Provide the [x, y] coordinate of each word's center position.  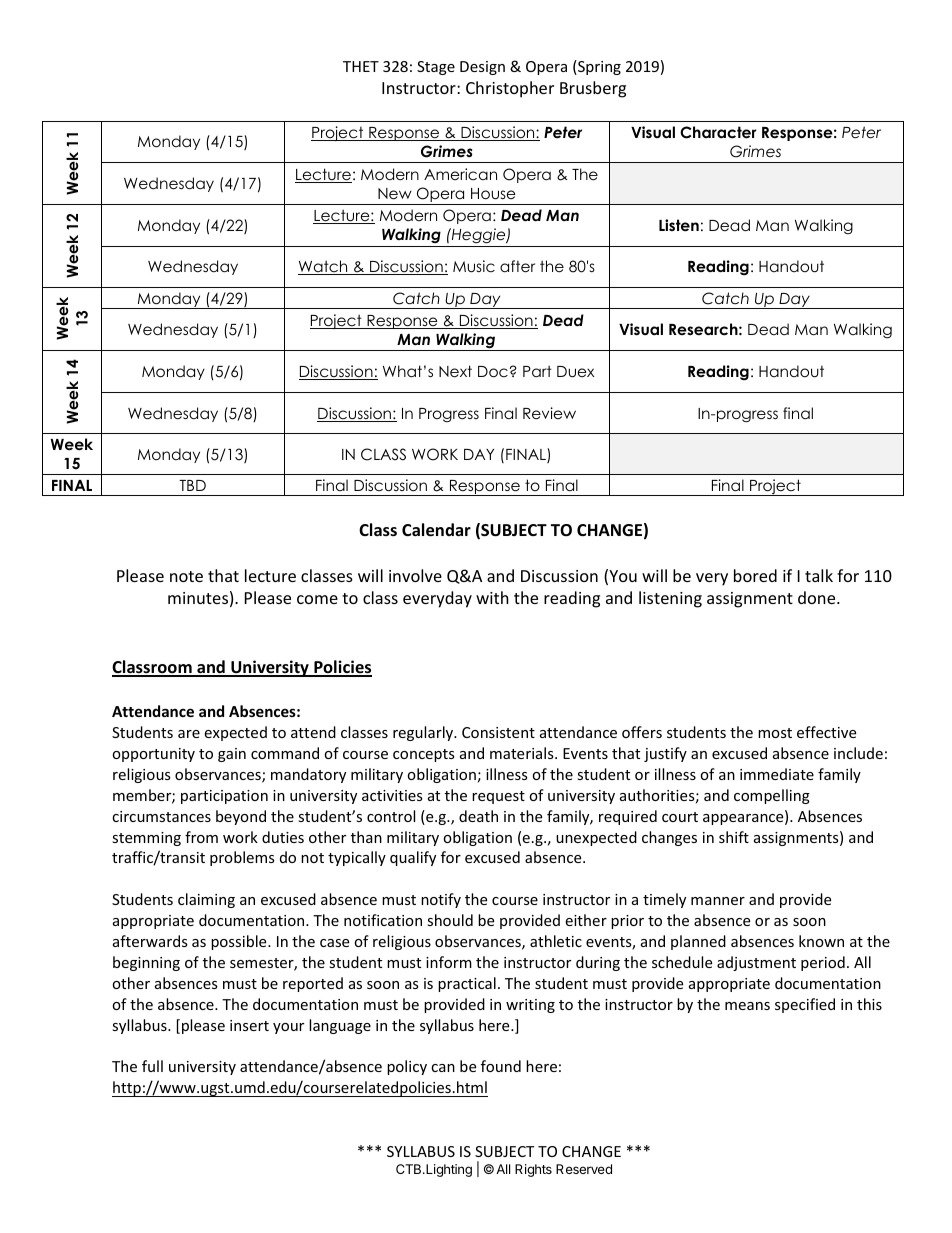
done [818, 597]
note [186, 576]
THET [361, 66]
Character [718, 132]
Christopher [510, 89]
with [492, 597]
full [152, 1066]
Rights [533, 1170]
